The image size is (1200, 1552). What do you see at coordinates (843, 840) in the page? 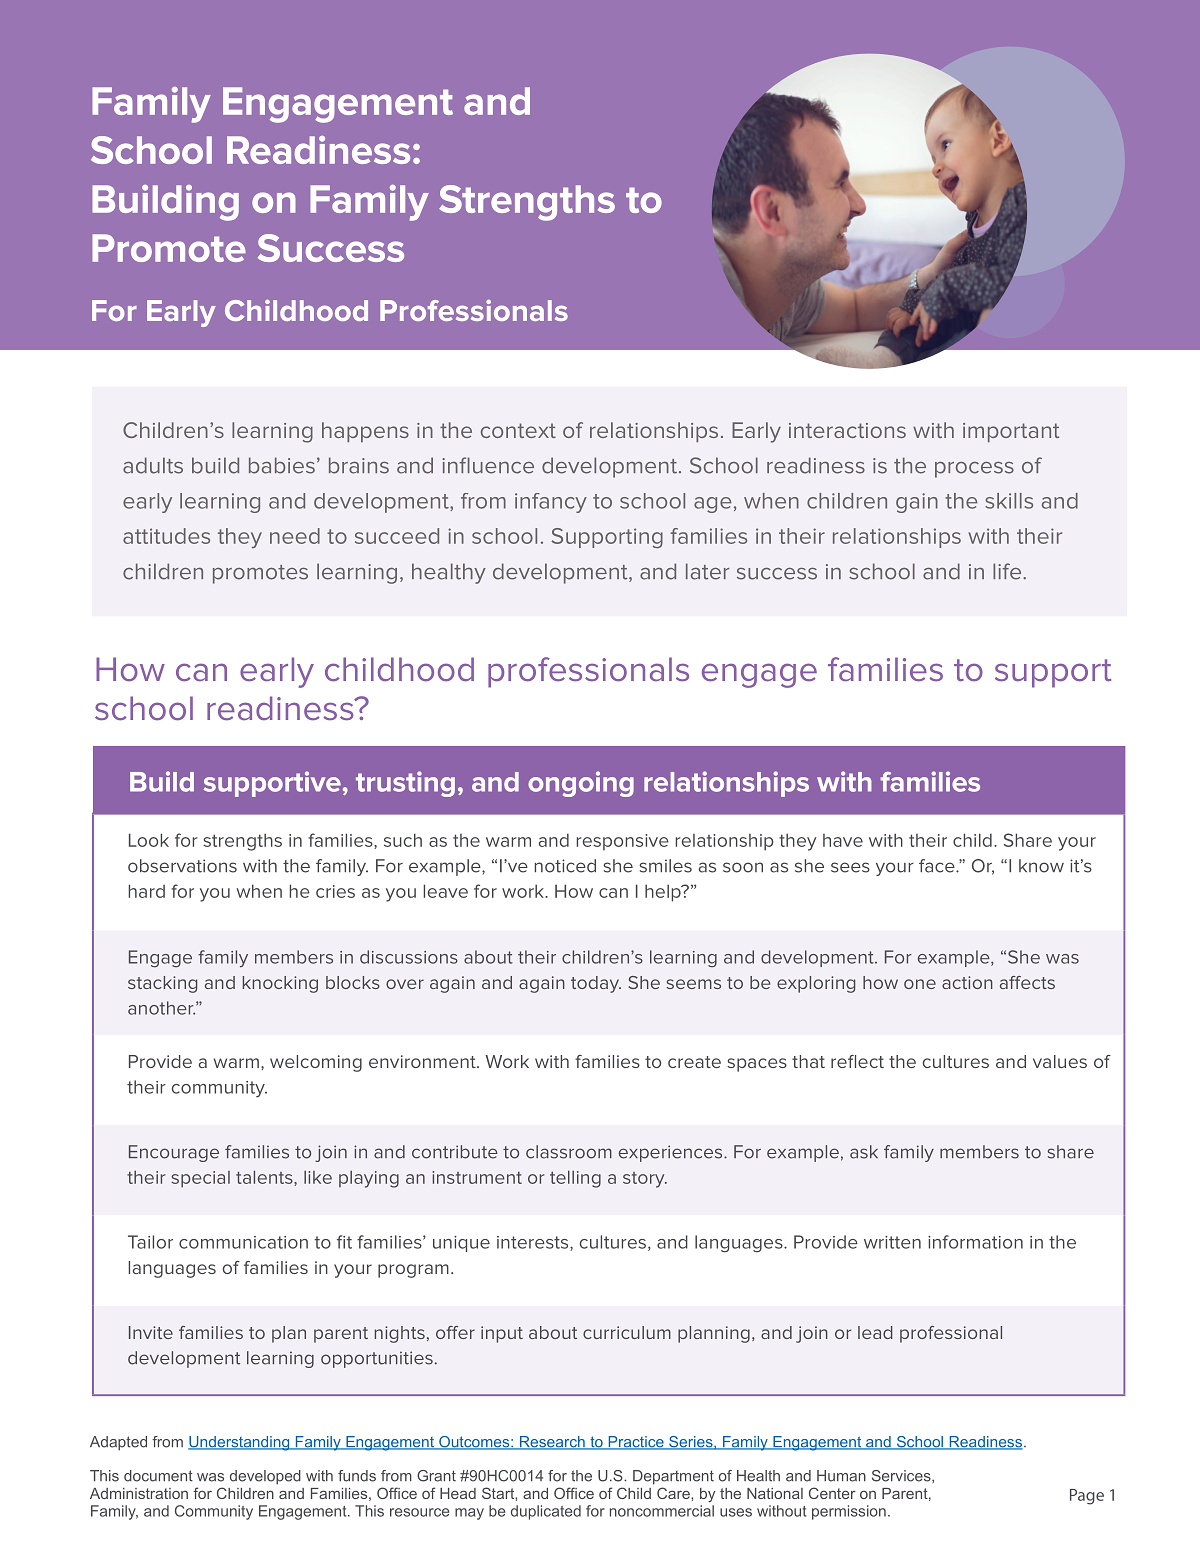
I see `have` at bounding box center [843, 840].
